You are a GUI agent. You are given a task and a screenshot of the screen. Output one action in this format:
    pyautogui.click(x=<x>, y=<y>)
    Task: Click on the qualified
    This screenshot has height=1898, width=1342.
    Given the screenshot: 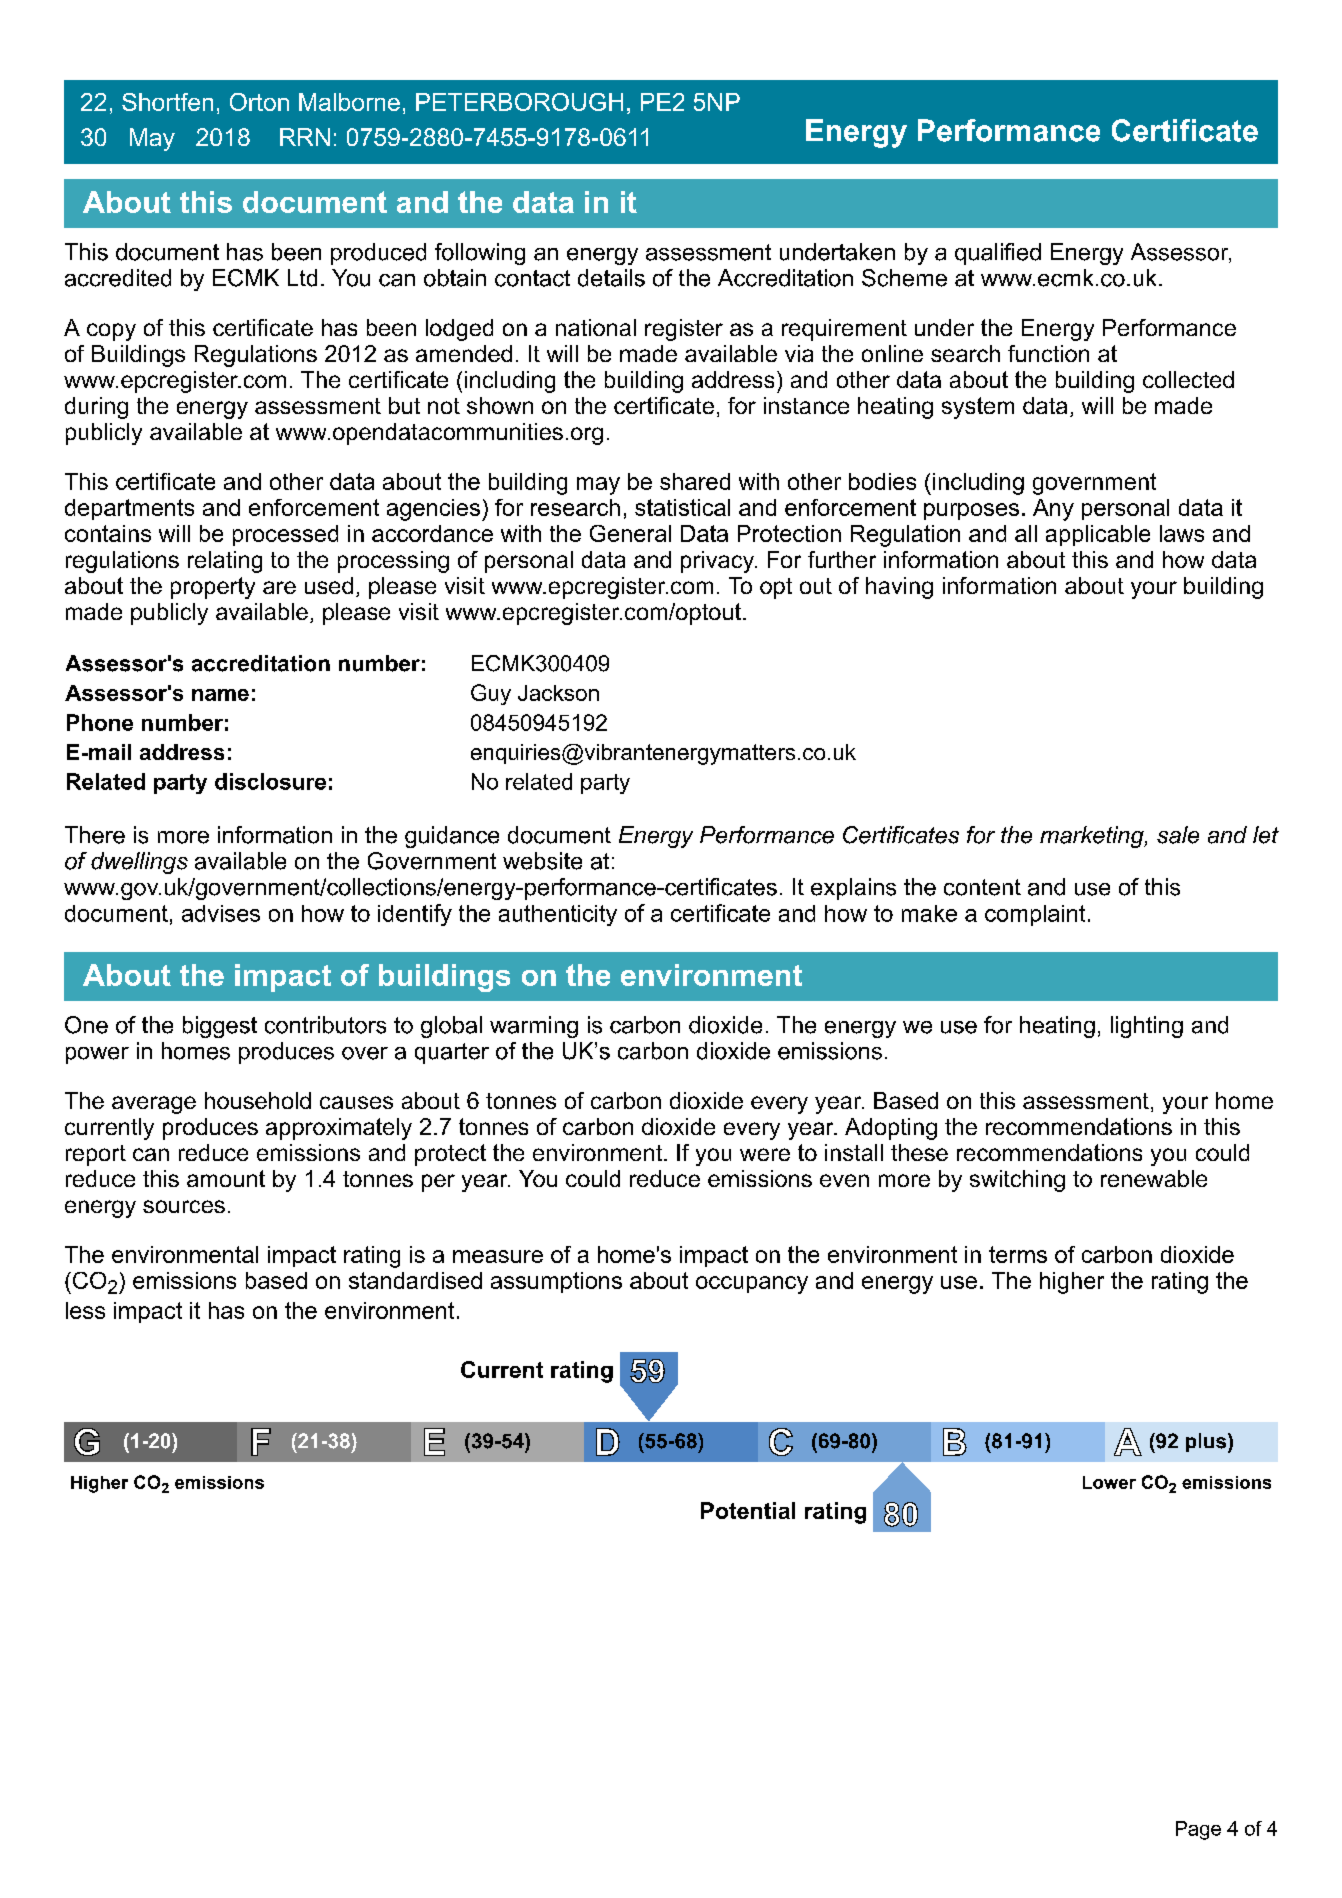 What is the action you would take?
    pyautogui.click(x=998, y=254)
